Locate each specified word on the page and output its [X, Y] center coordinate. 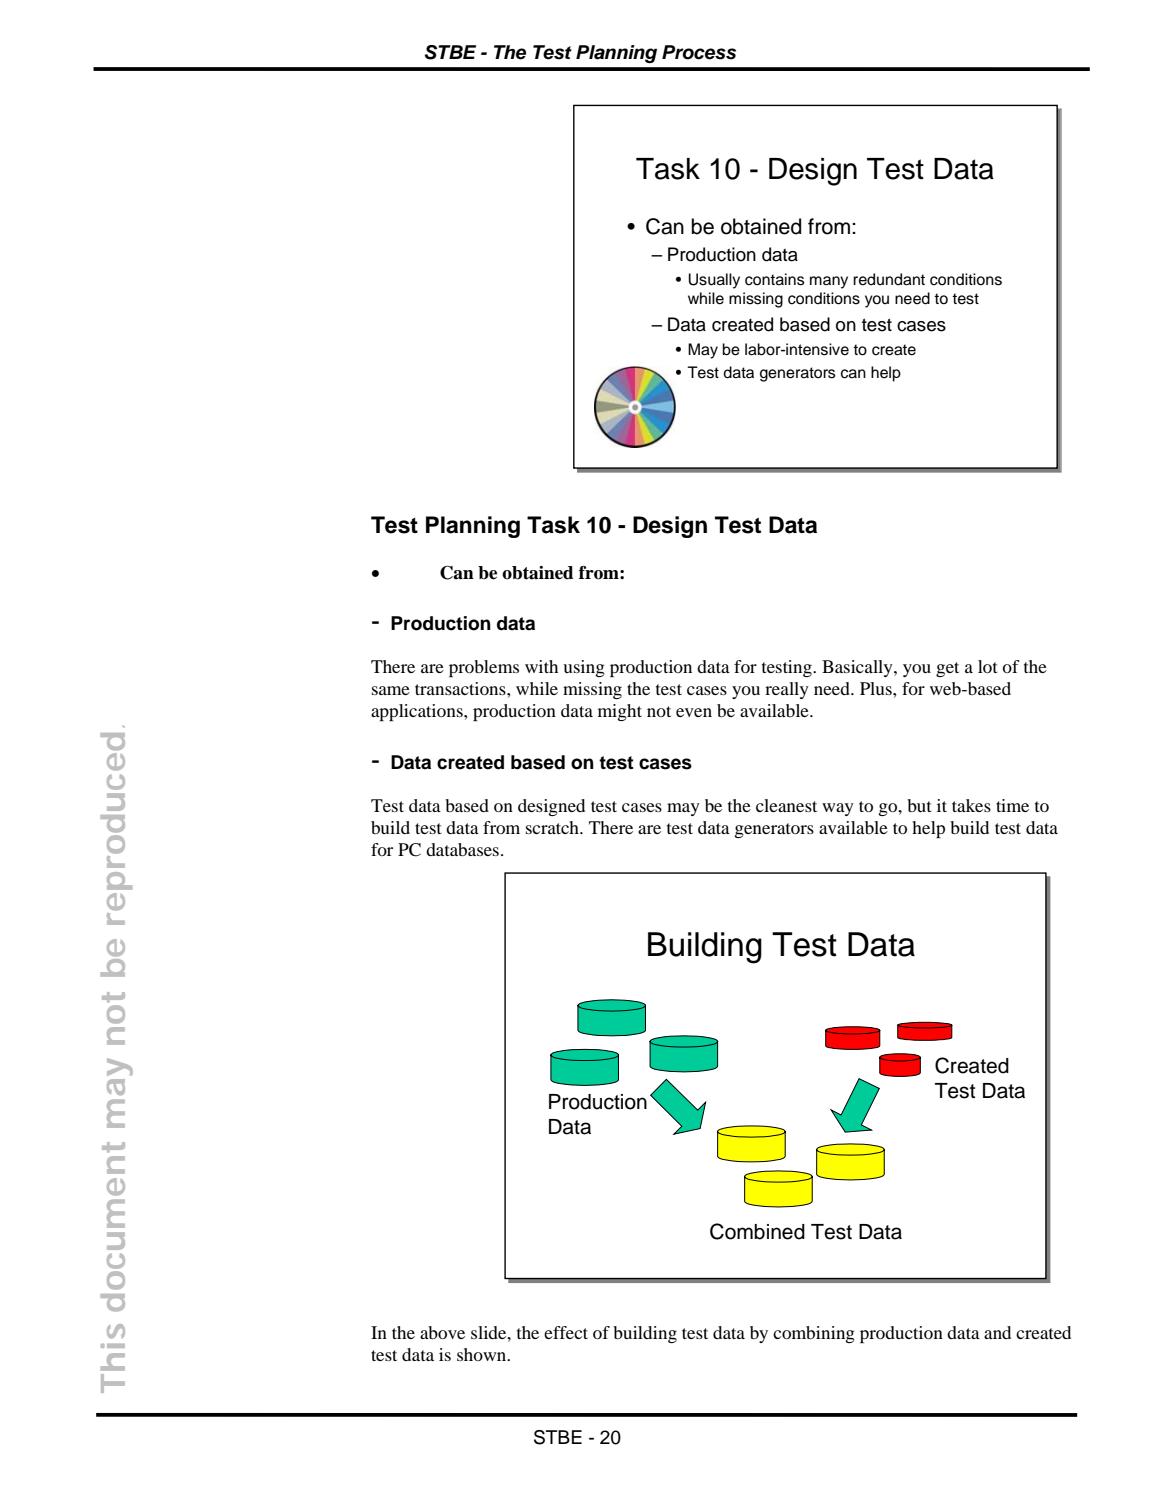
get [947, 669]
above [442, 1332]
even [694, 712]
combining [814, 1334]
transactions [461, 688]
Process [699, 52]
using [584, 668]
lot [988, 666]
